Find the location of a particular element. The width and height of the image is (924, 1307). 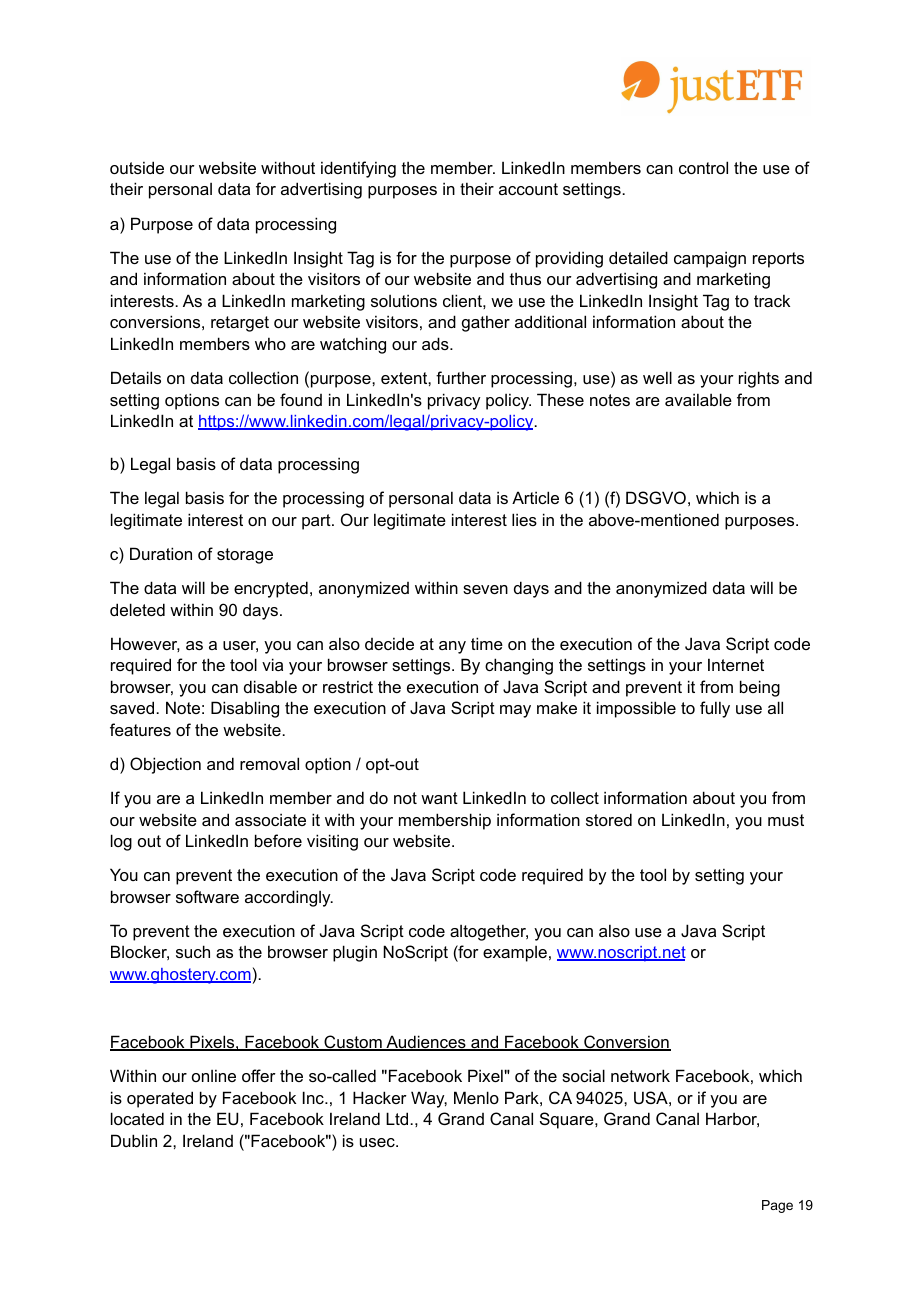

Disabling is located at coordinates (245, 709).
